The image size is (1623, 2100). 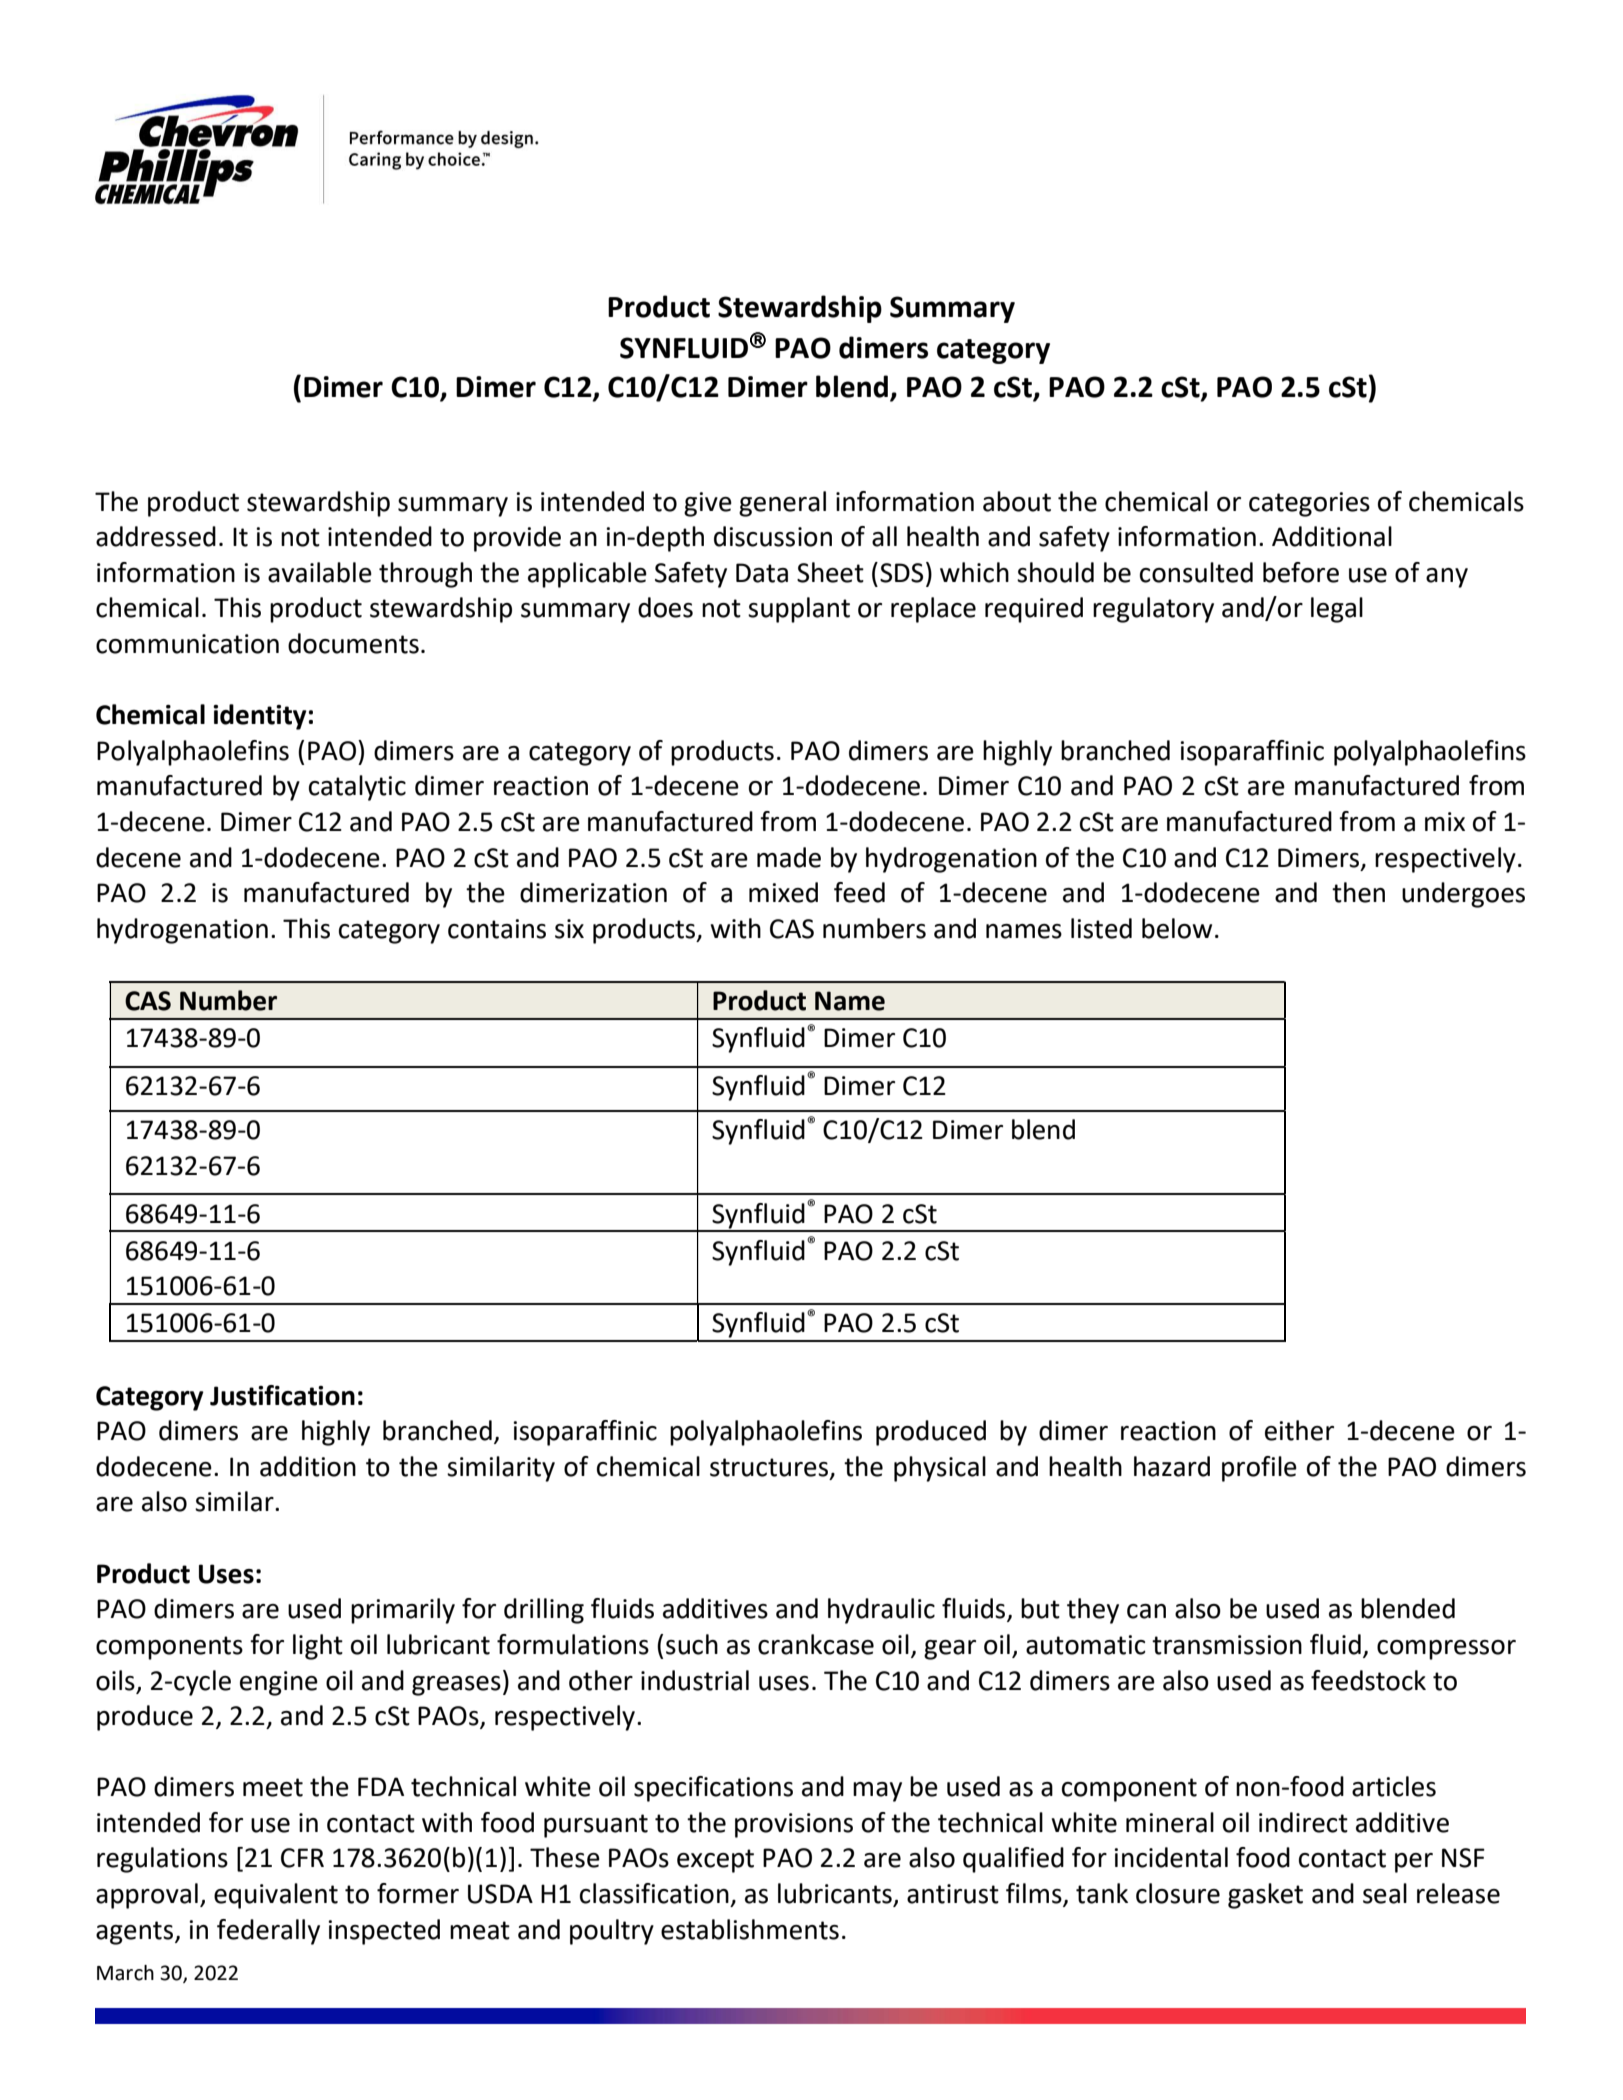 I want to click on before, so click(x=1301, y=572).
